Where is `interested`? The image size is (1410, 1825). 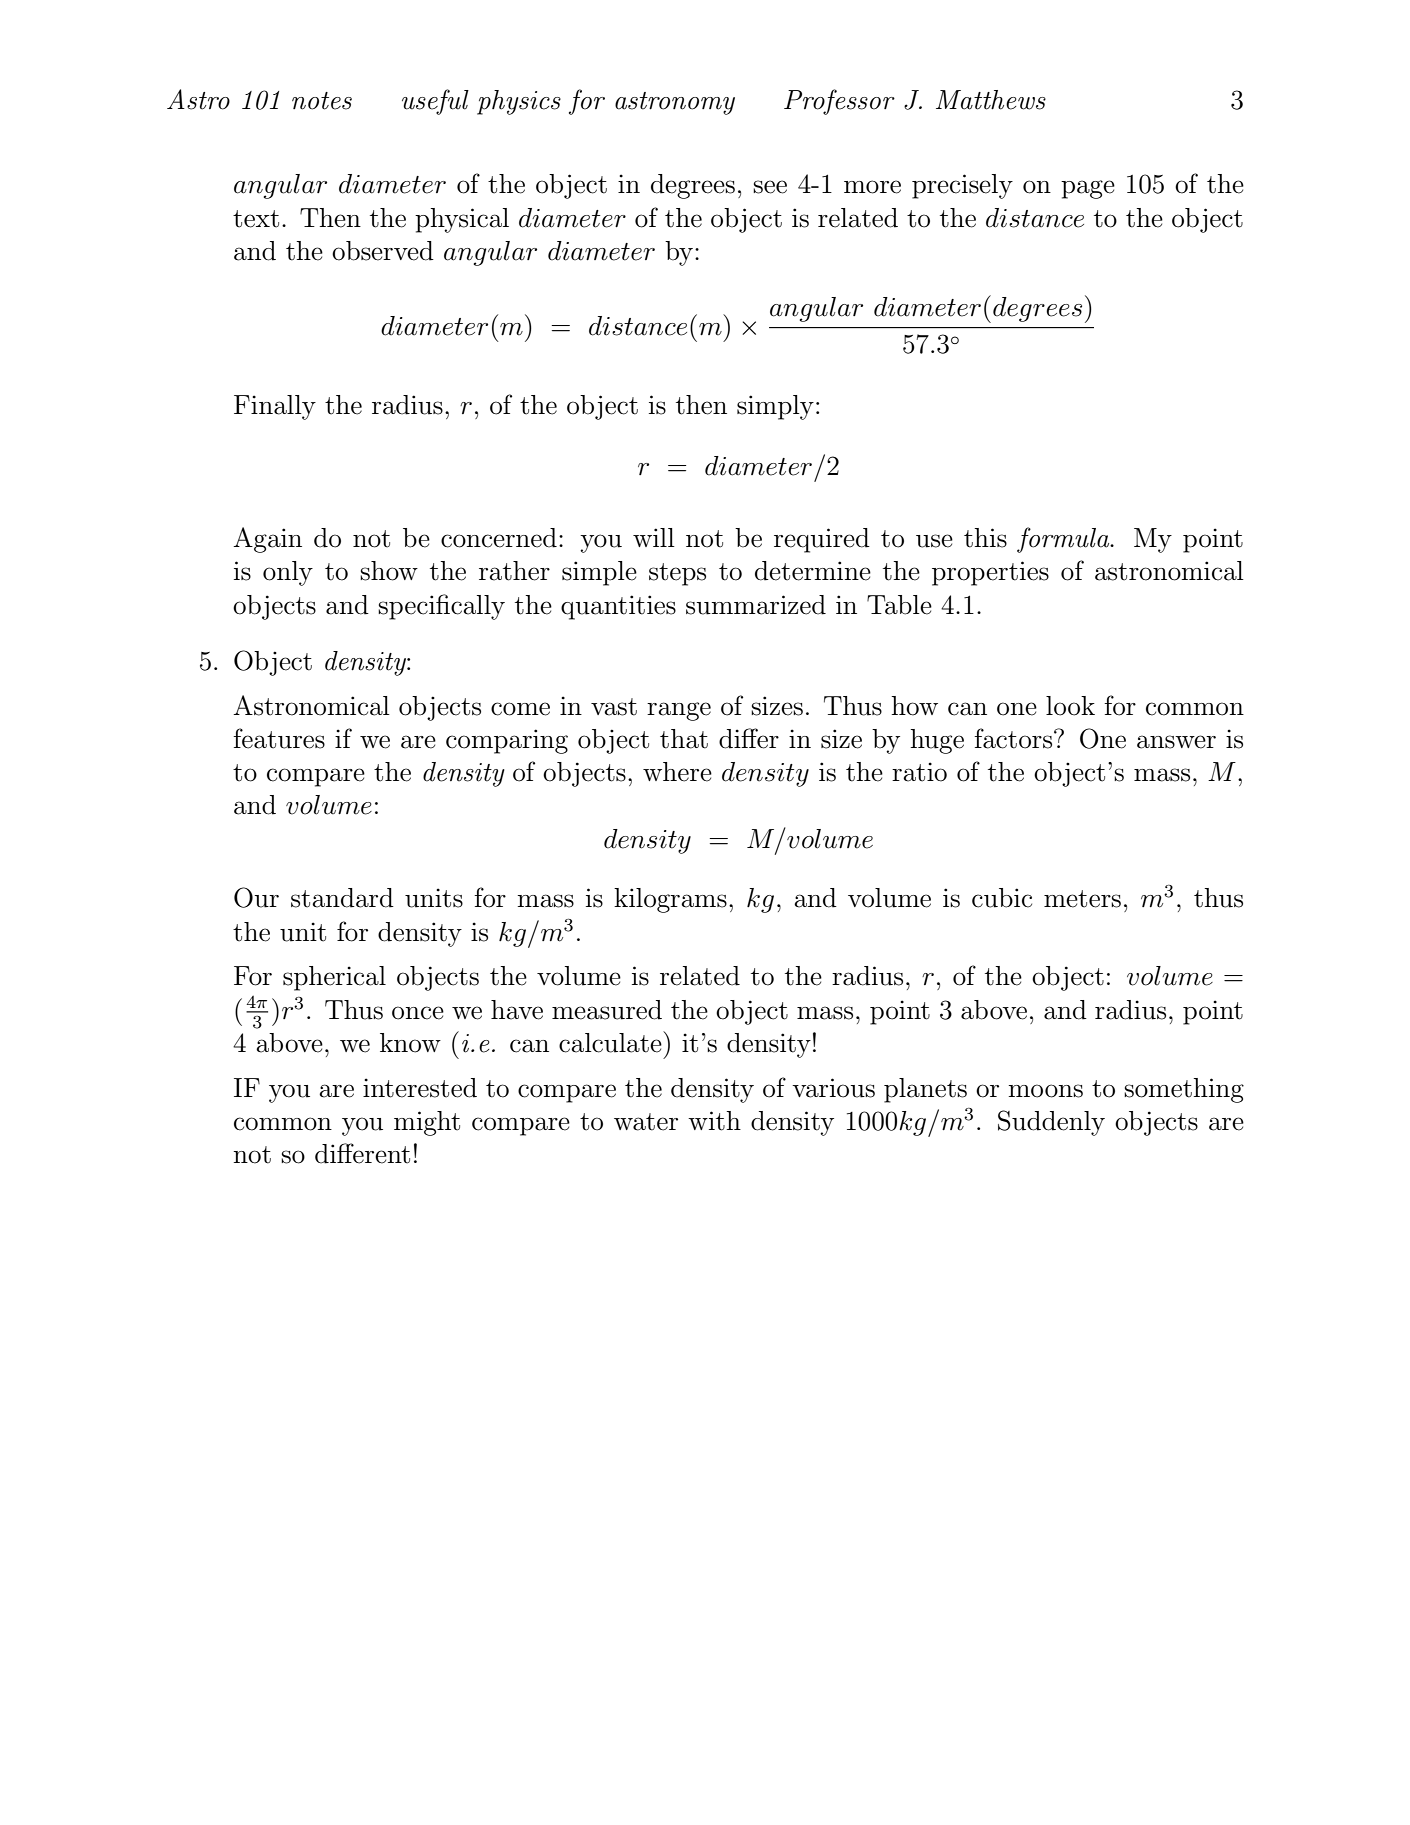
interested is located at coordinates (420, 1088).
